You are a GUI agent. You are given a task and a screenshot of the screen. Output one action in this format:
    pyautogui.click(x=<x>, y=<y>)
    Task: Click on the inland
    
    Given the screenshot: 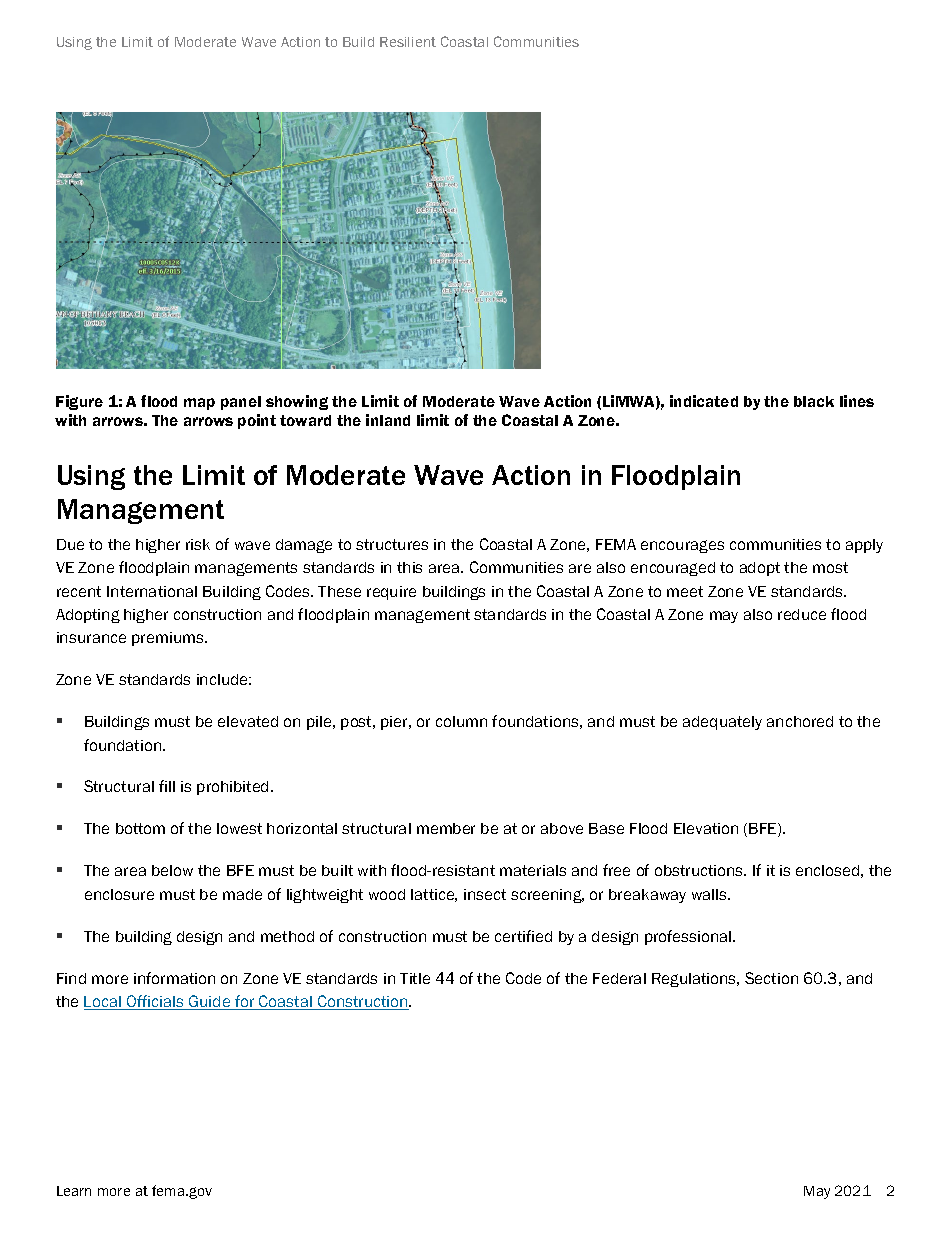 What is the action you would take?
    pyautogui.click(x=388, y=420)
